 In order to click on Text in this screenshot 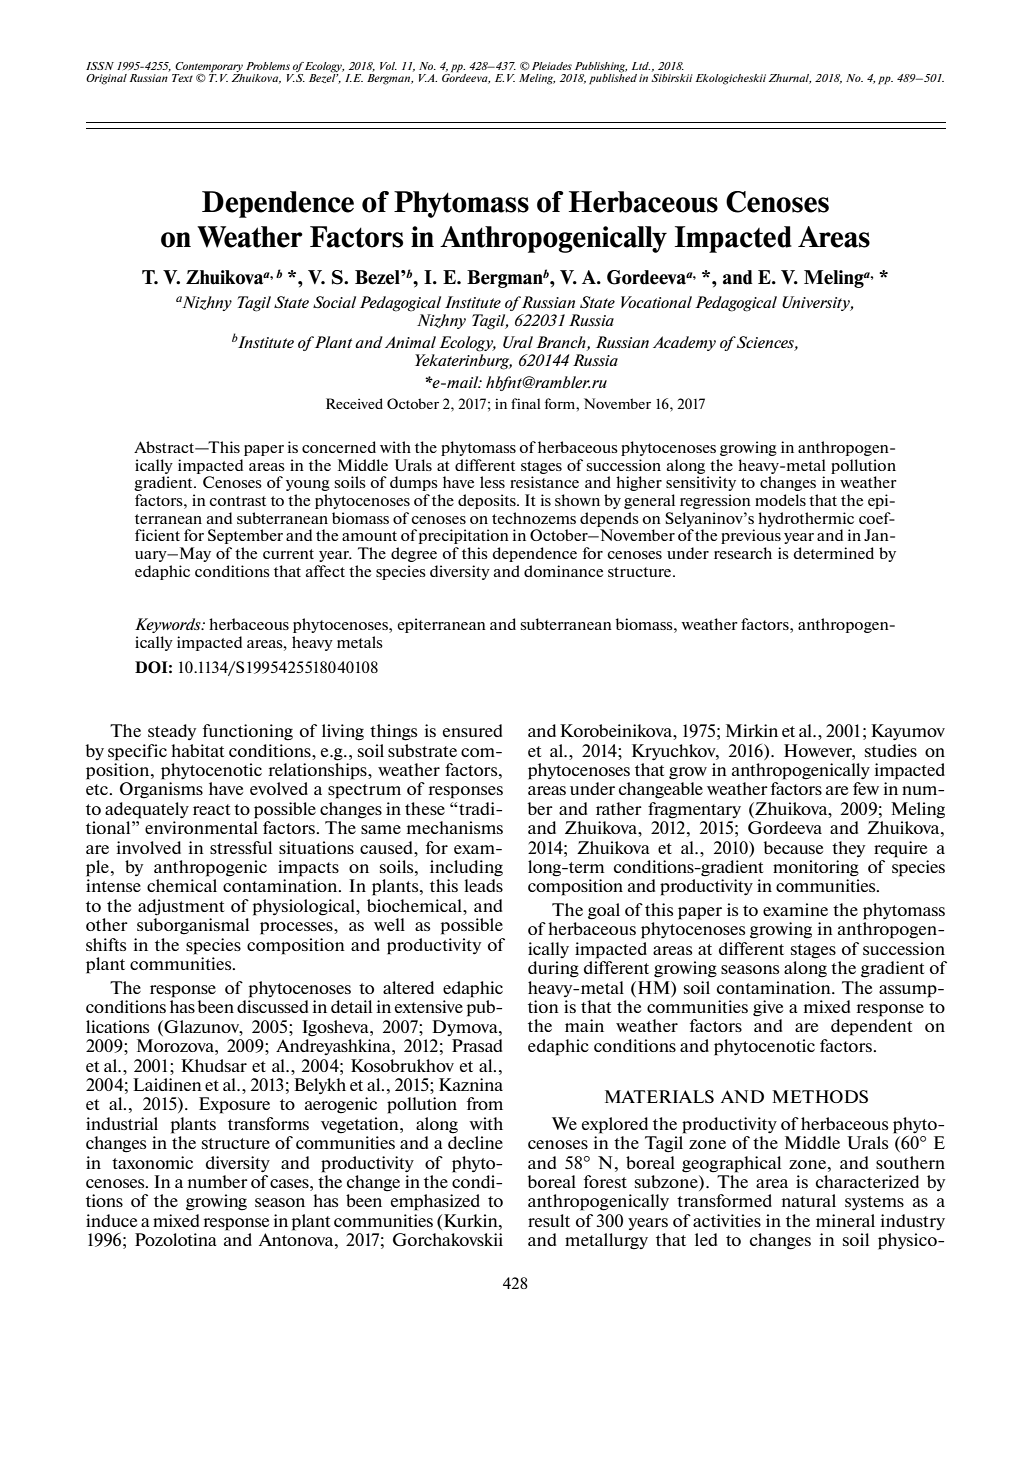, I will do `click(182, 78)`.
